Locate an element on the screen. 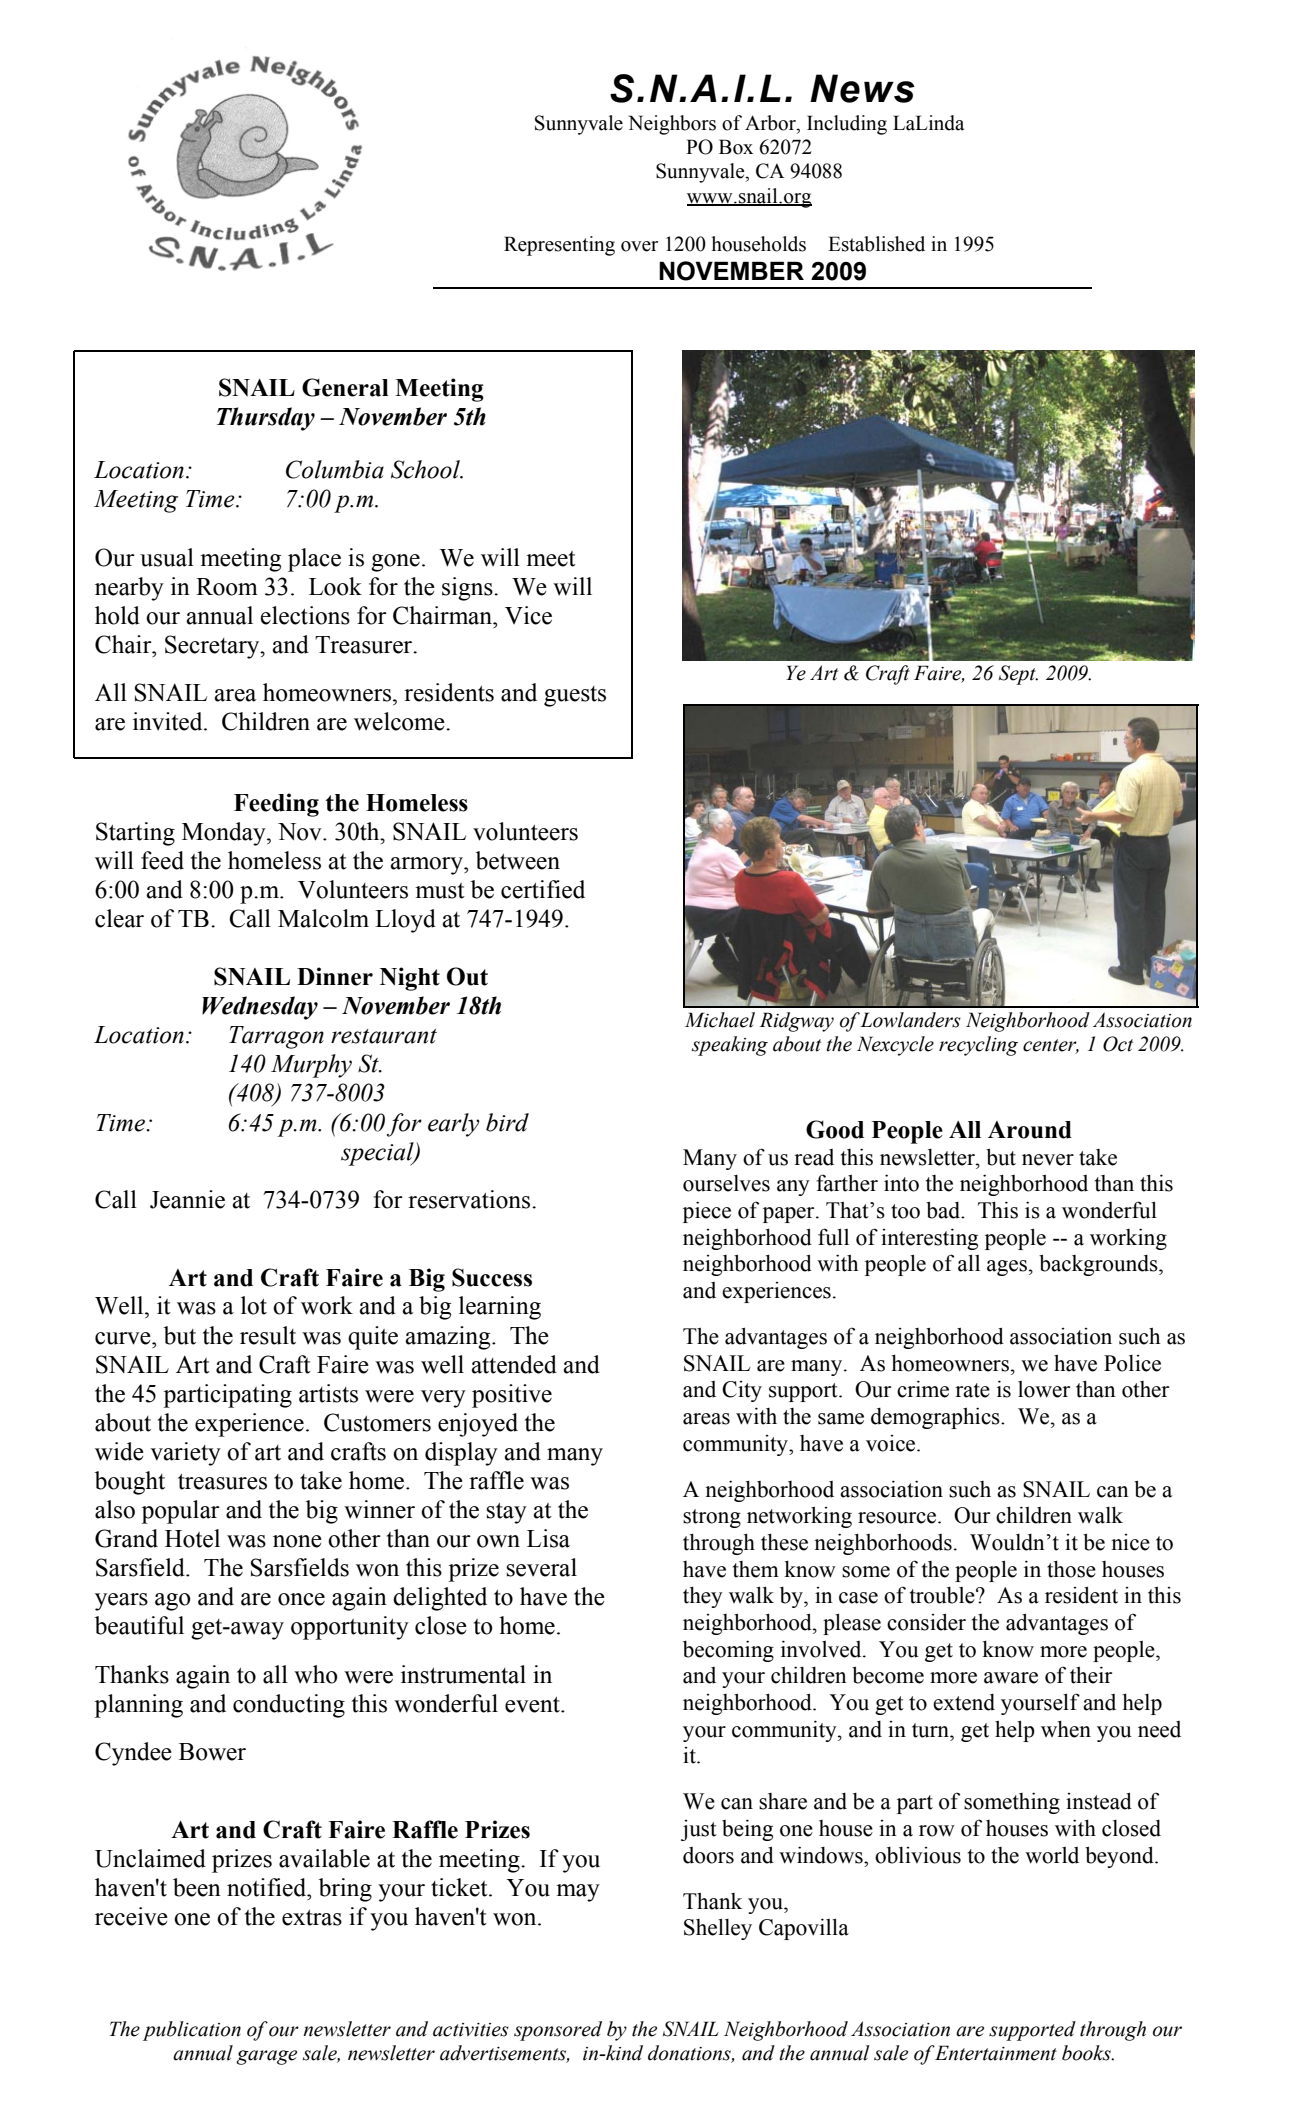 Image resolution: width=1290 pixels, height=2124 pixels. Established is located at coordinates (876, 244).
